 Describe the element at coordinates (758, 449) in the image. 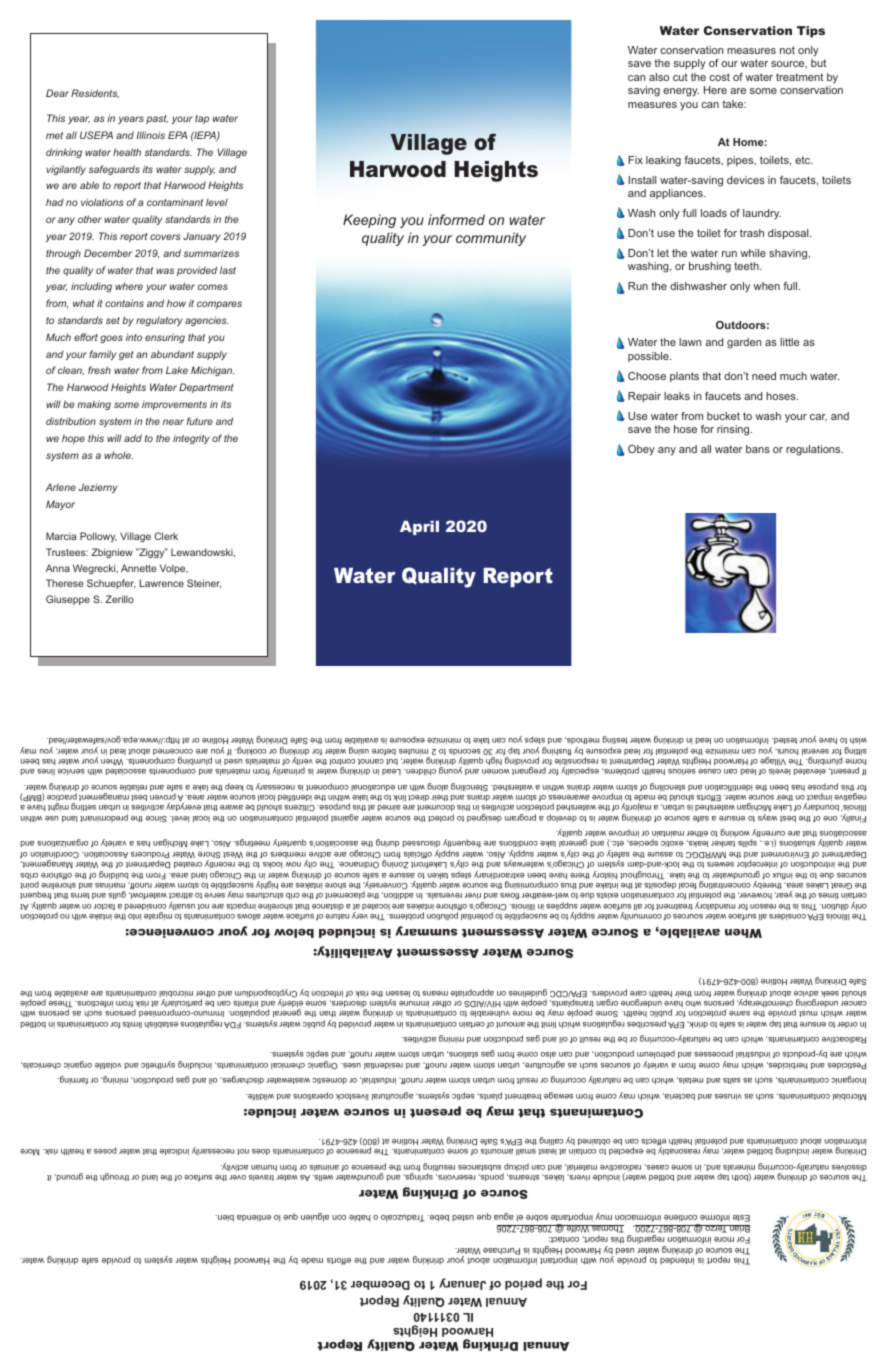

I see `bans` at that location.
